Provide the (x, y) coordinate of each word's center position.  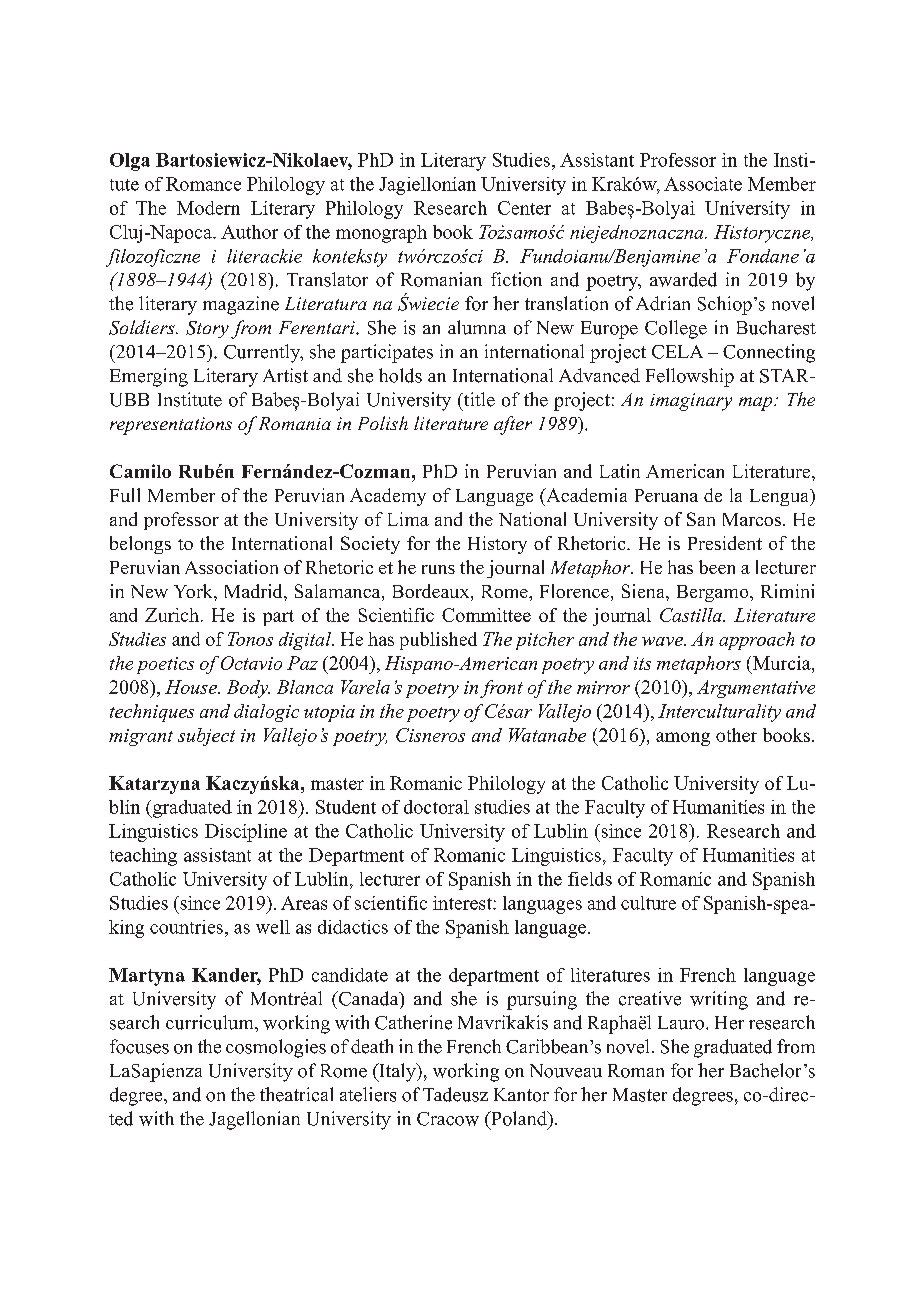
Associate (703, 184)
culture (648, 903)
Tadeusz (455, 1094)
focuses (139, 1046)
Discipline (246, 833)
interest (463, 903)
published (438, 641)
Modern (208, 208)
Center (524, 208)
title (478, 399)
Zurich (172, 615)
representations (171, 426)
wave (663, 641)
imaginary (691, 402)
